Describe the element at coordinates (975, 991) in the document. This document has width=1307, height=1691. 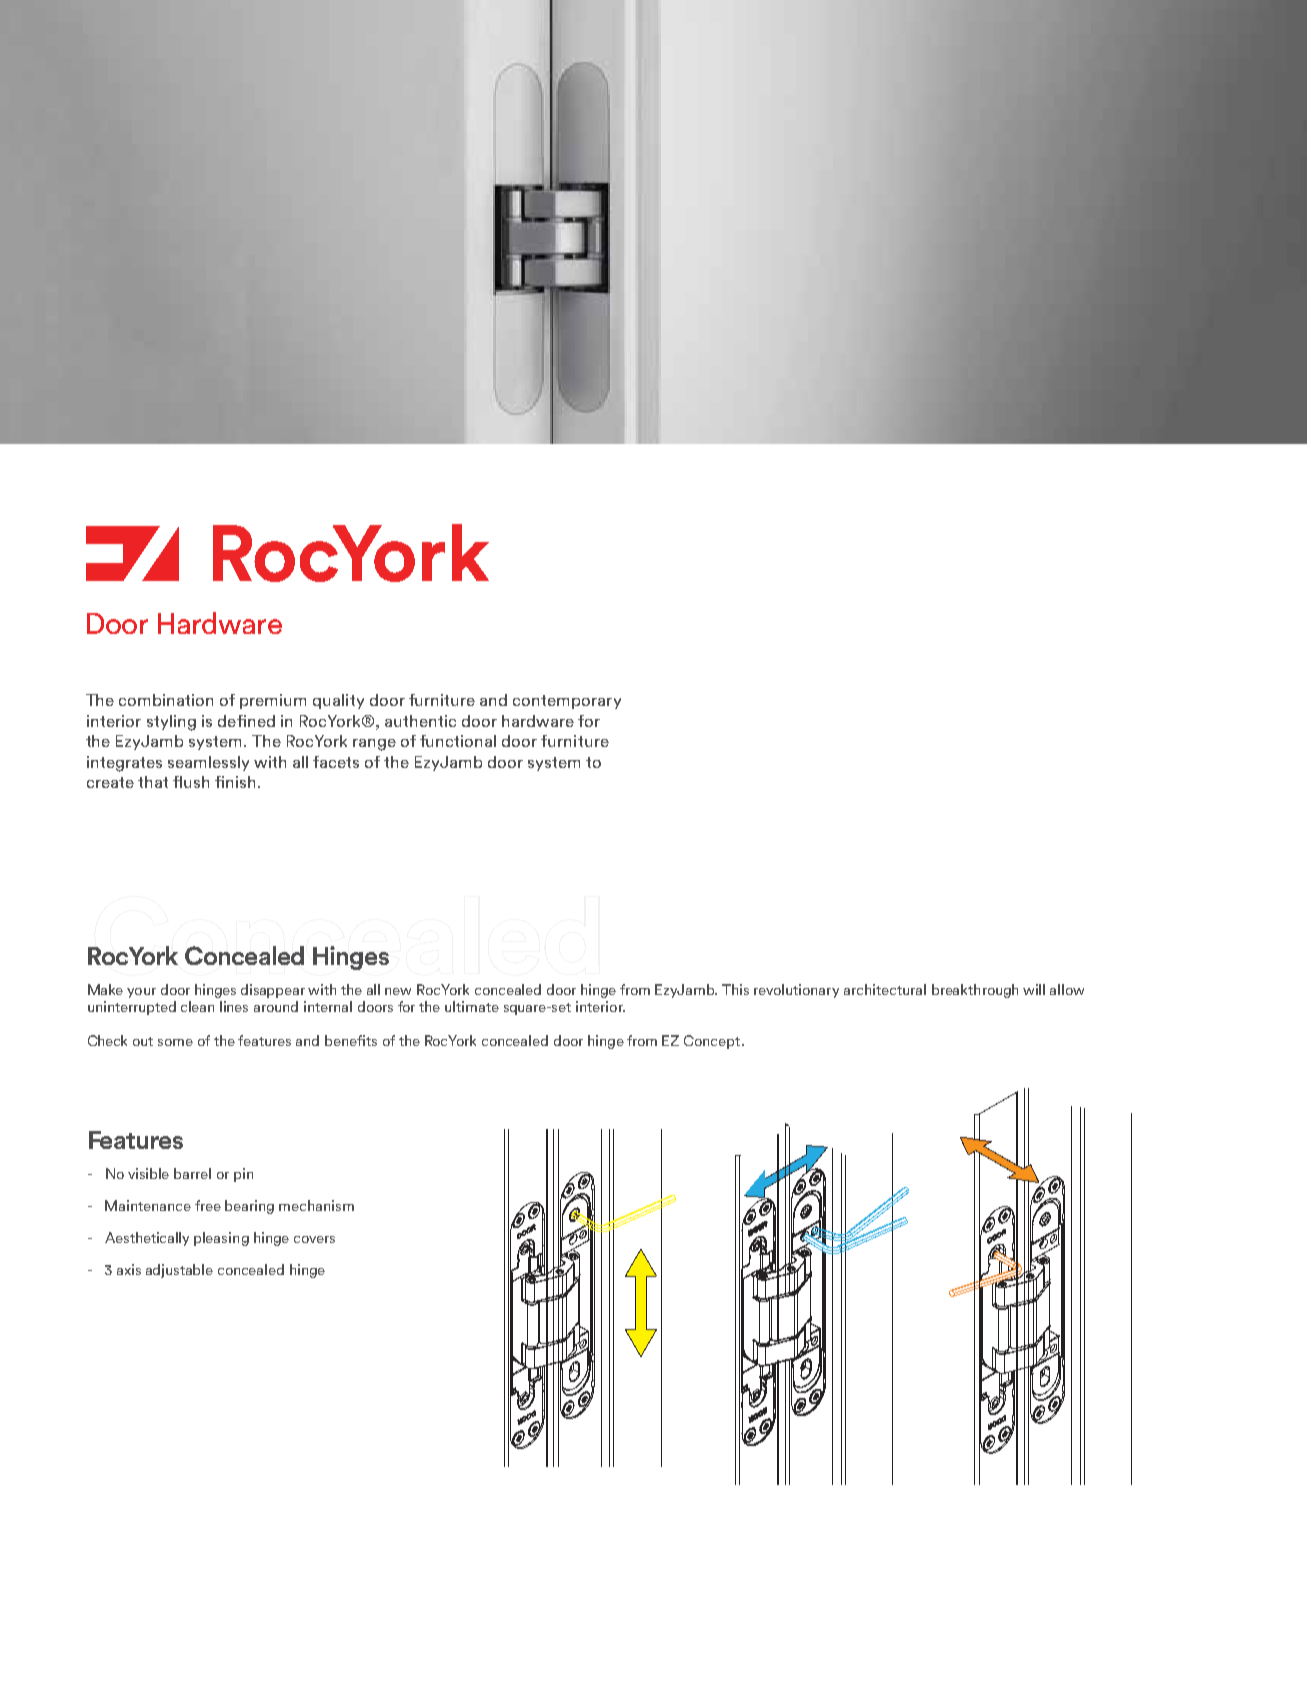
I see `breakthrough` at that location.
